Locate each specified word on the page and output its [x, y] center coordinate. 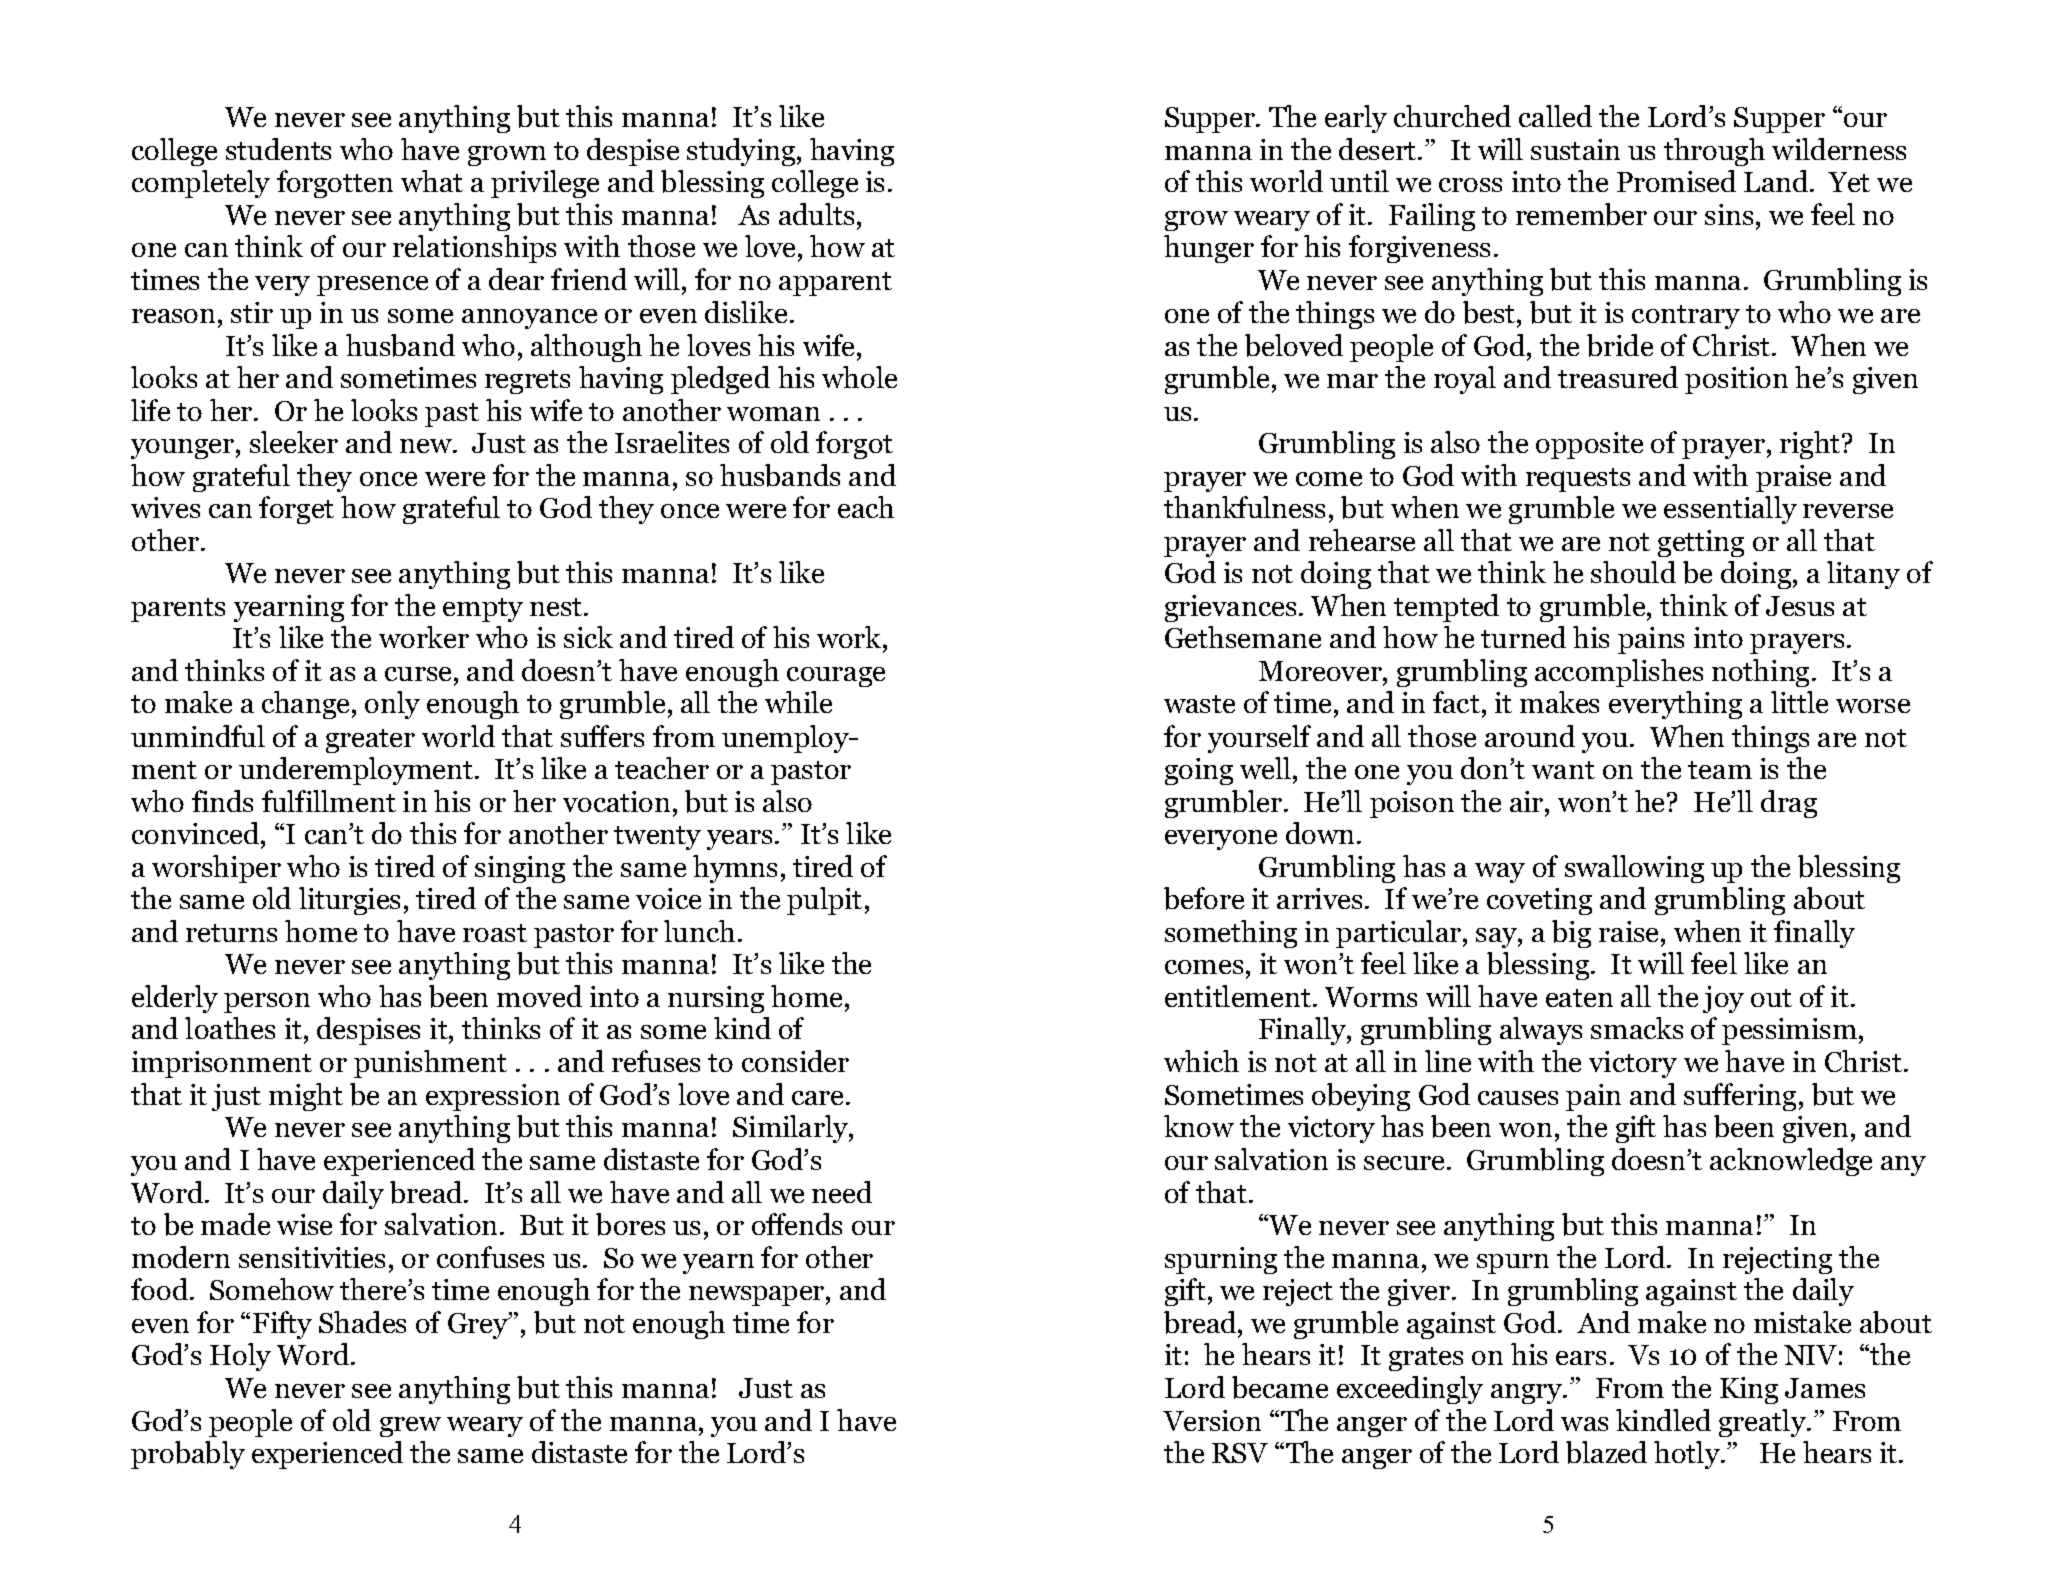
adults [816, 214]
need [842, 1192]
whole [859, 377]
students [278, 149]
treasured [1618, 377]
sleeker [294, 442]
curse [418, 674]
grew [410, 1427]
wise [304, 1224]
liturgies [349, 901]
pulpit [824, 901]
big [1571, 934]
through [1714, 152]
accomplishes [1619, 673]
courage [836, 677]
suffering [1740, 1097]
